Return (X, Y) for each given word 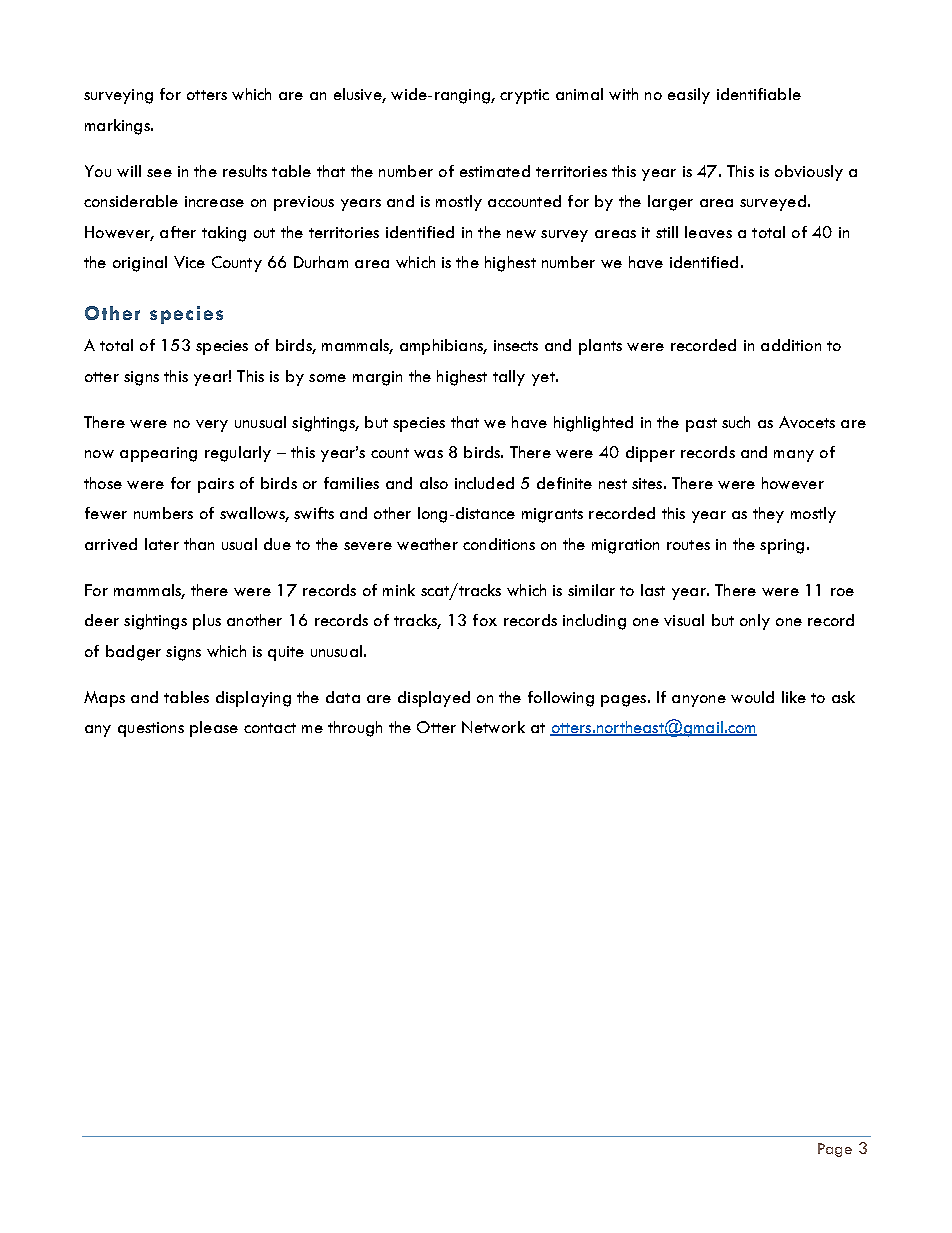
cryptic (524, 96)
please (214, 729)
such (736, 422)
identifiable (759, 94)
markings (118, 127)
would (752, 697)
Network (493, 727)
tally (509, 378)
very (212, 426)
